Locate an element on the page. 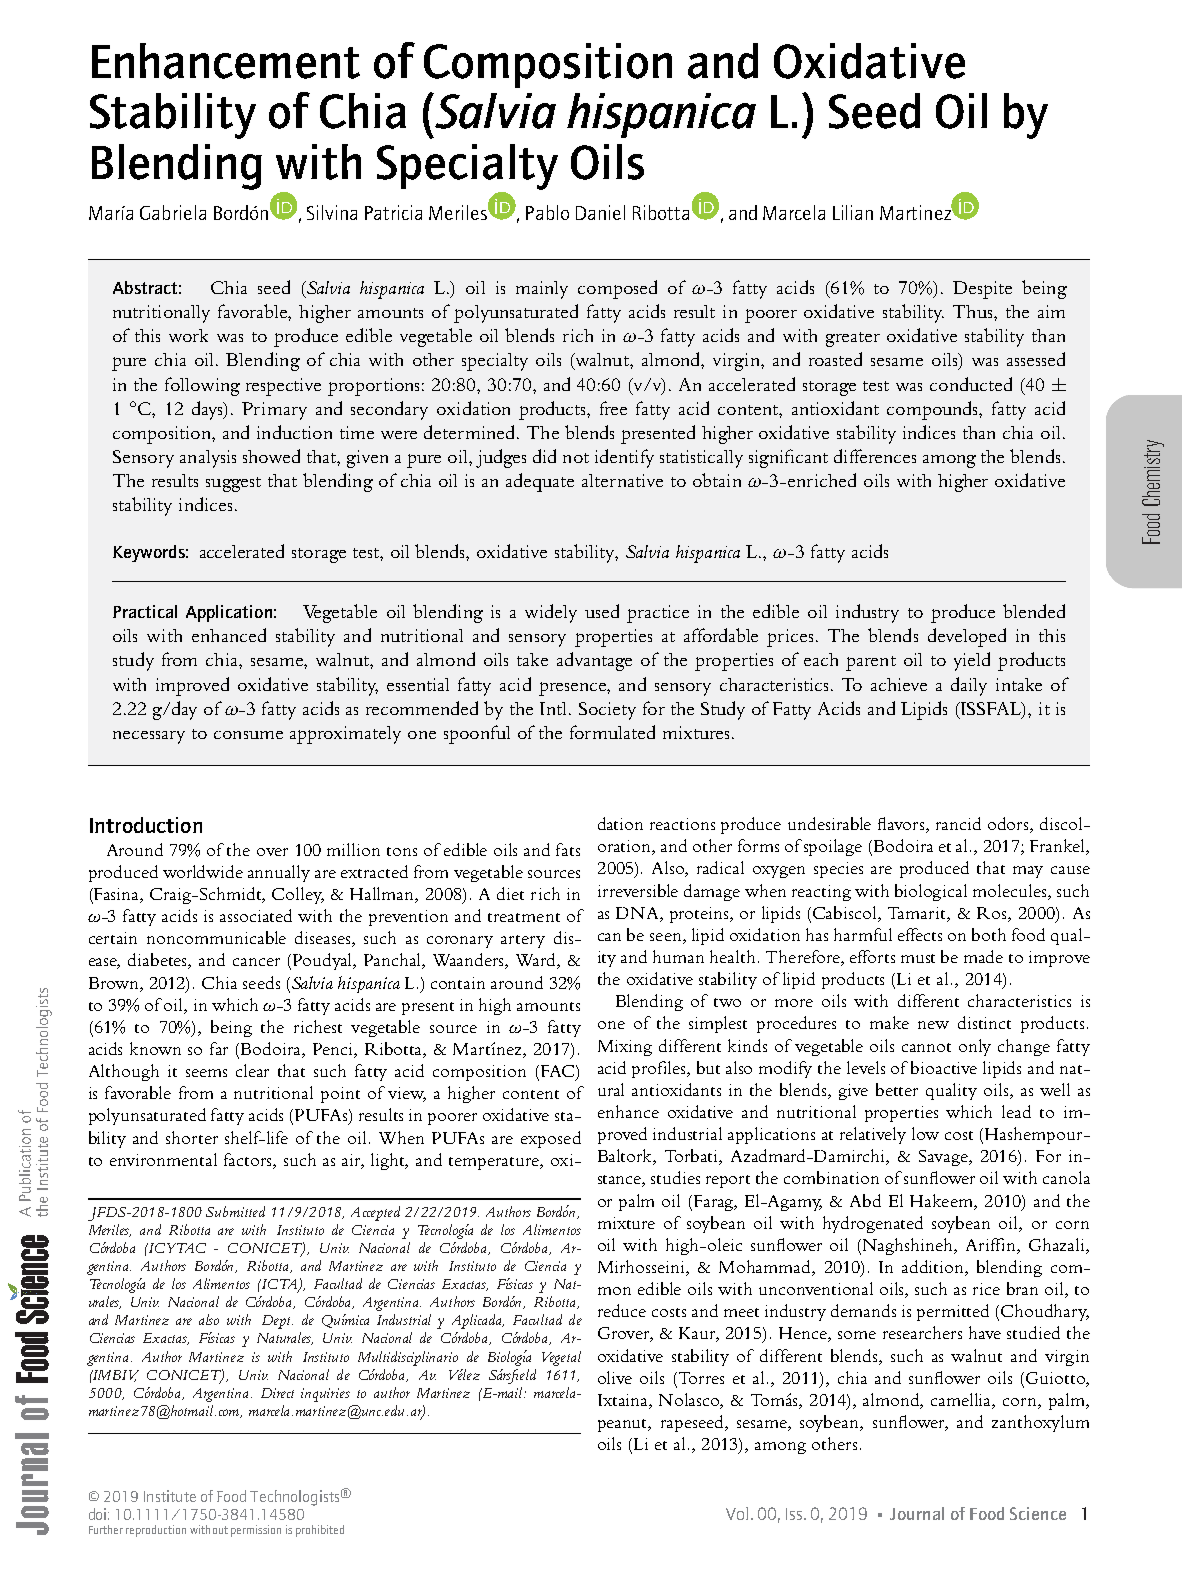 This image has width=1182, height=1582. seems is located at coordinates (206, 1073).
